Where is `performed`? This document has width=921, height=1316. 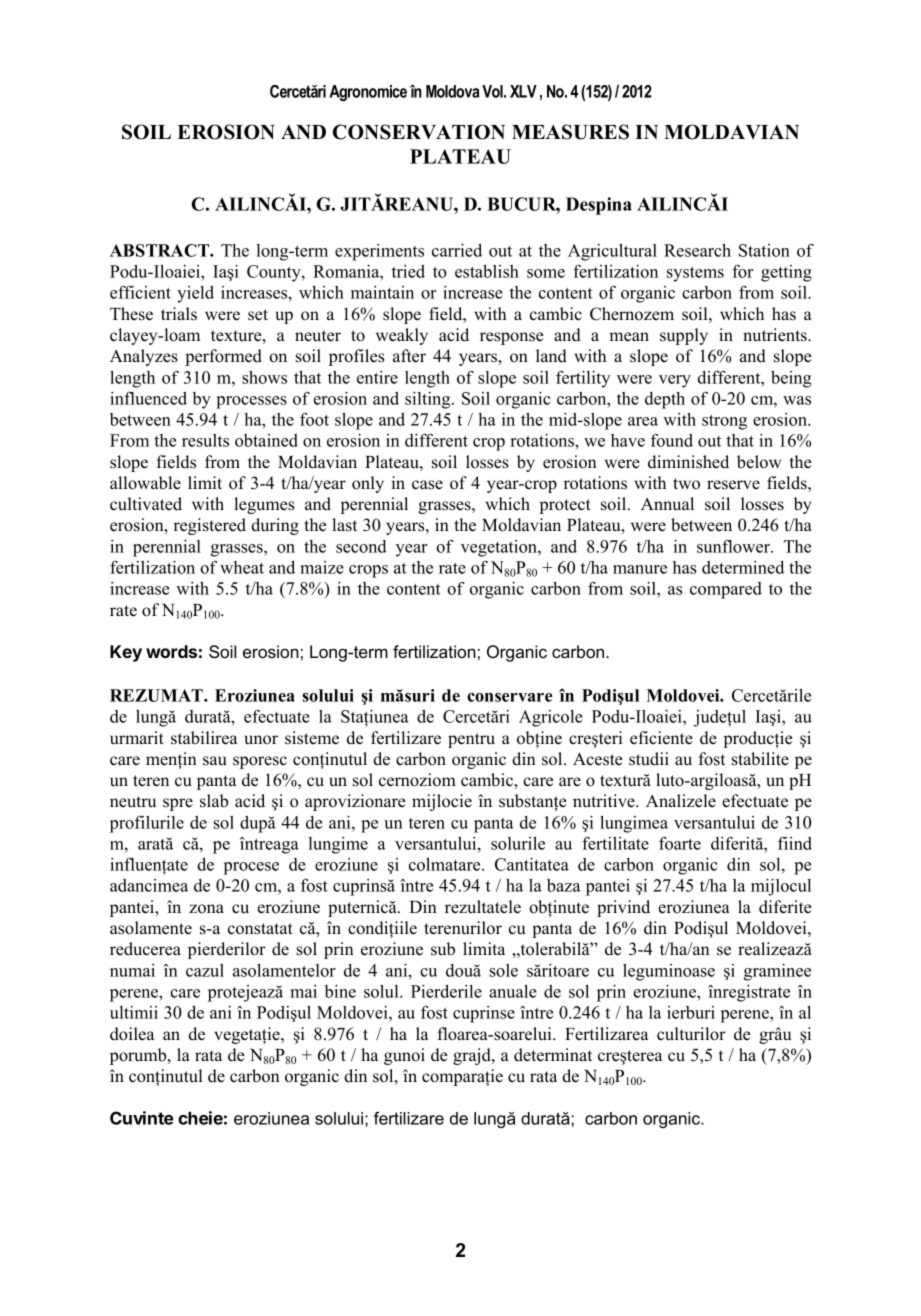 performed is located at coordinates (223, 357).
